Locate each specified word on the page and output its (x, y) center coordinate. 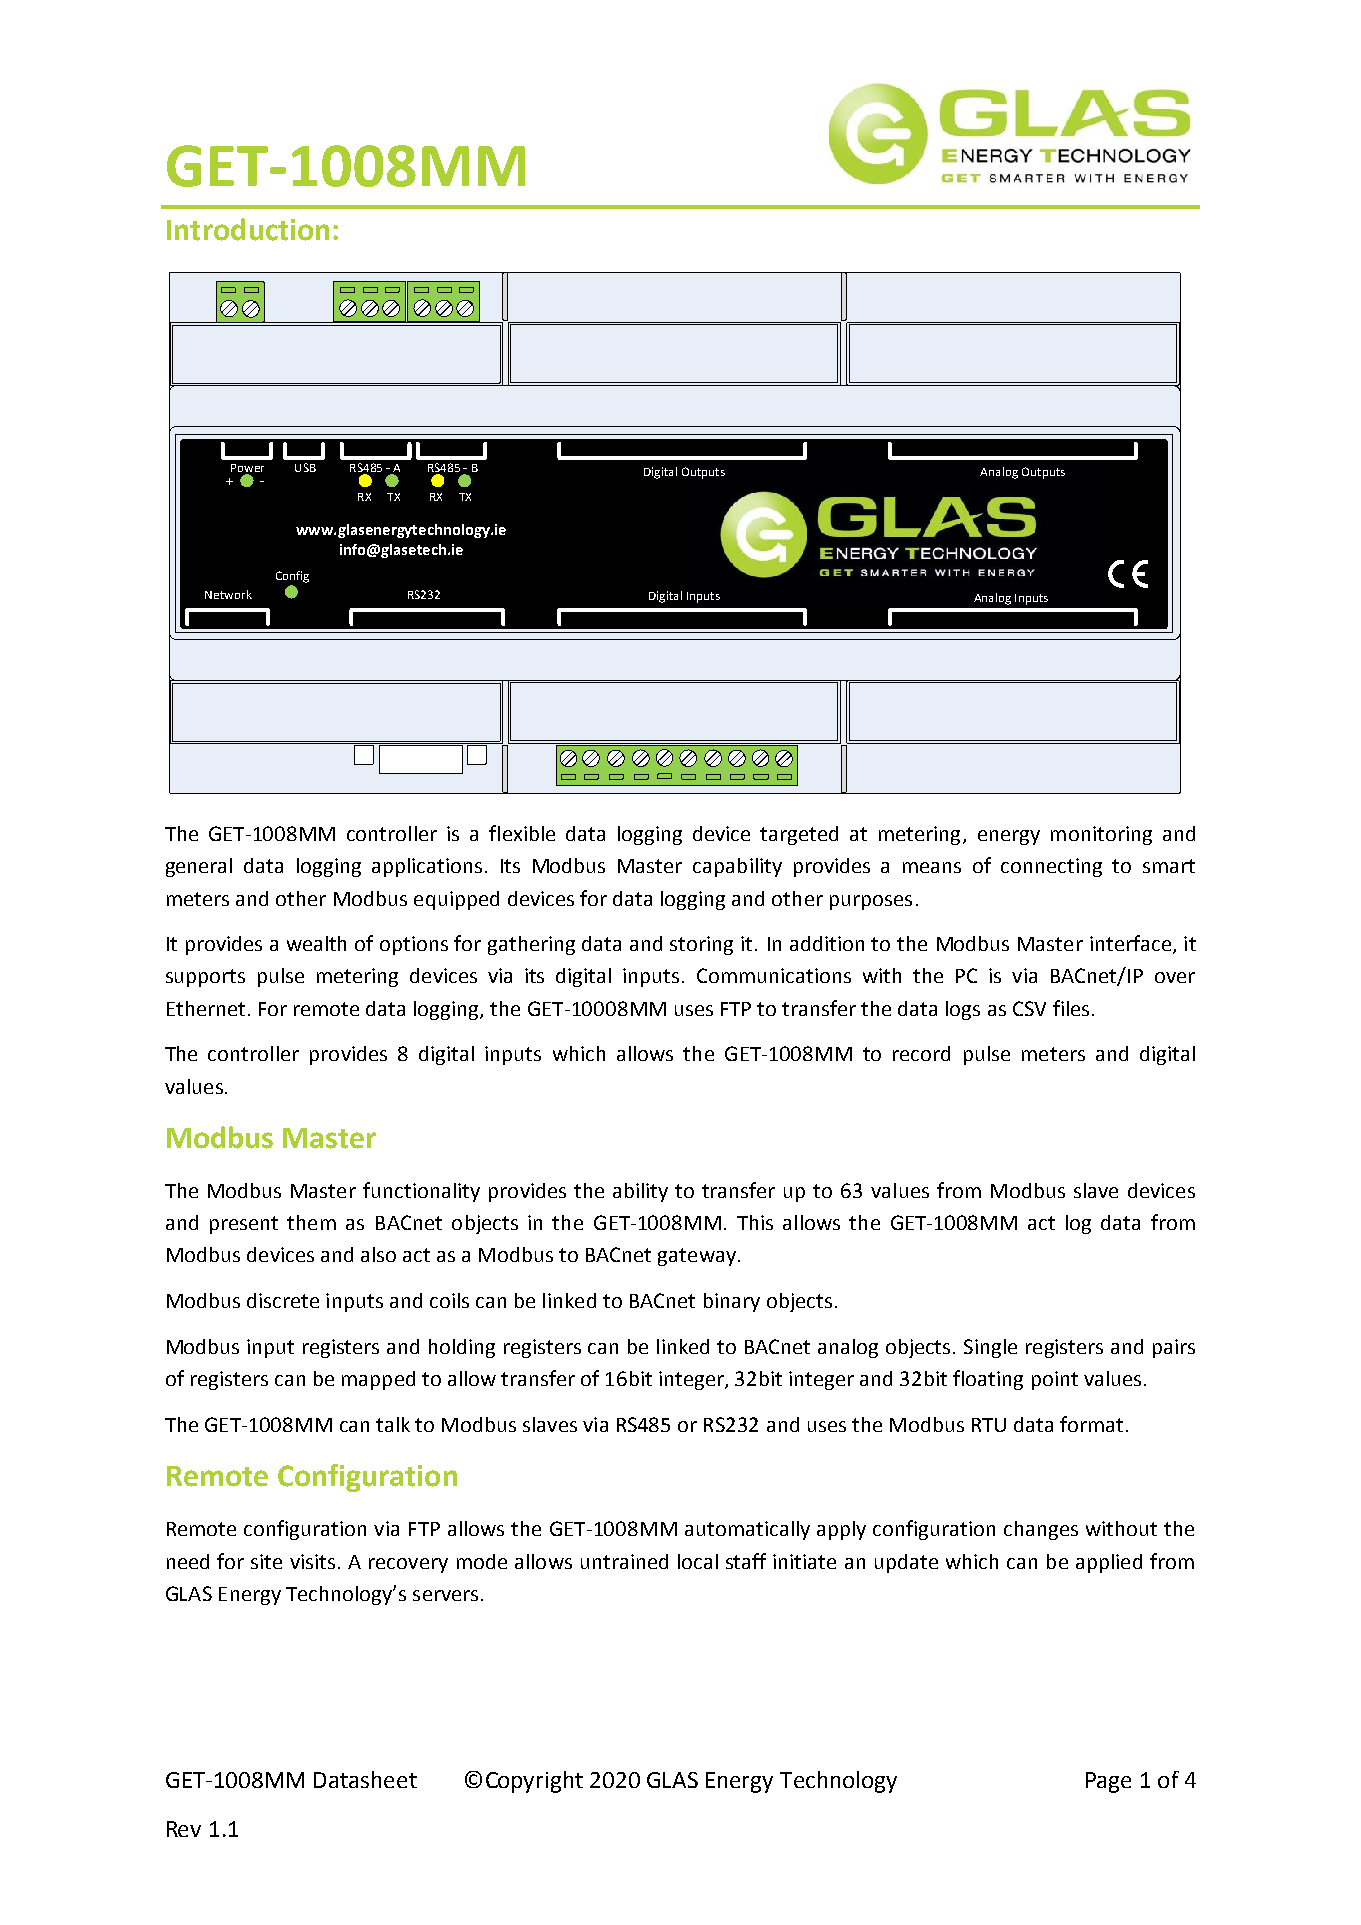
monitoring (1101, 835)
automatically (747, 1530)
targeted (799, 835)
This (755, 1222)
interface (1130, 943)
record (921, 1053)
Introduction (248, 229)
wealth (316, 943)
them (311, 1222)
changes (1041, 1530)
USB (305, 467)
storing (701, 945)
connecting (1051, 867)
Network (228, 594)
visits (312, 1561)
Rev (184, 1829)
